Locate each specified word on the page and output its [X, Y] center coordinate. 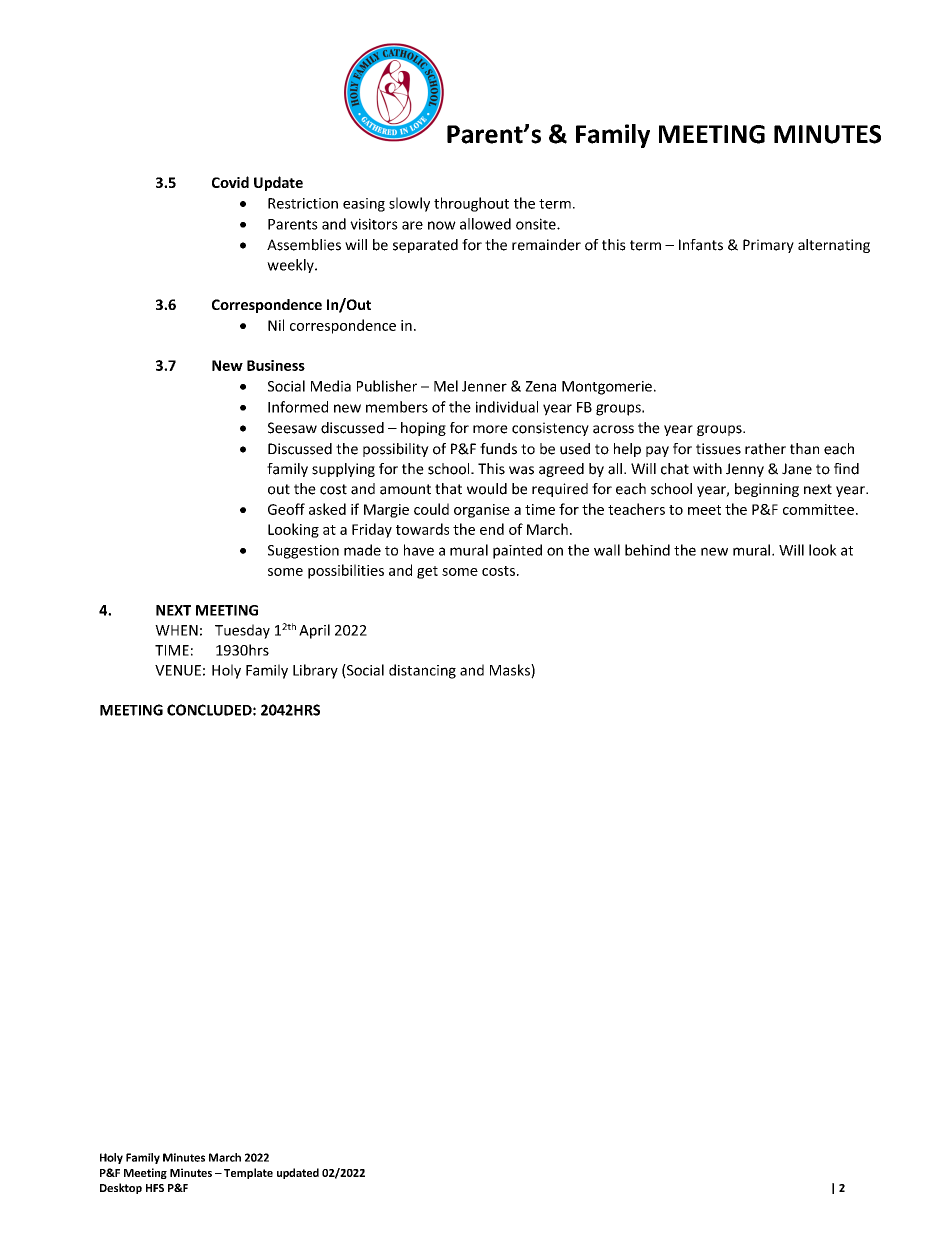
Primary [768, 246]
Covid [230, 182]
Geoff [286, 509]
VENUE [178, 670]
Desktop [121, 1188]
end [492, 529]
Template [248, 1173]
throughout [471, 204]
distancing [422, 671]
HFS [155, 1188]
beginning [767, 490]
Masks [511, 671]
